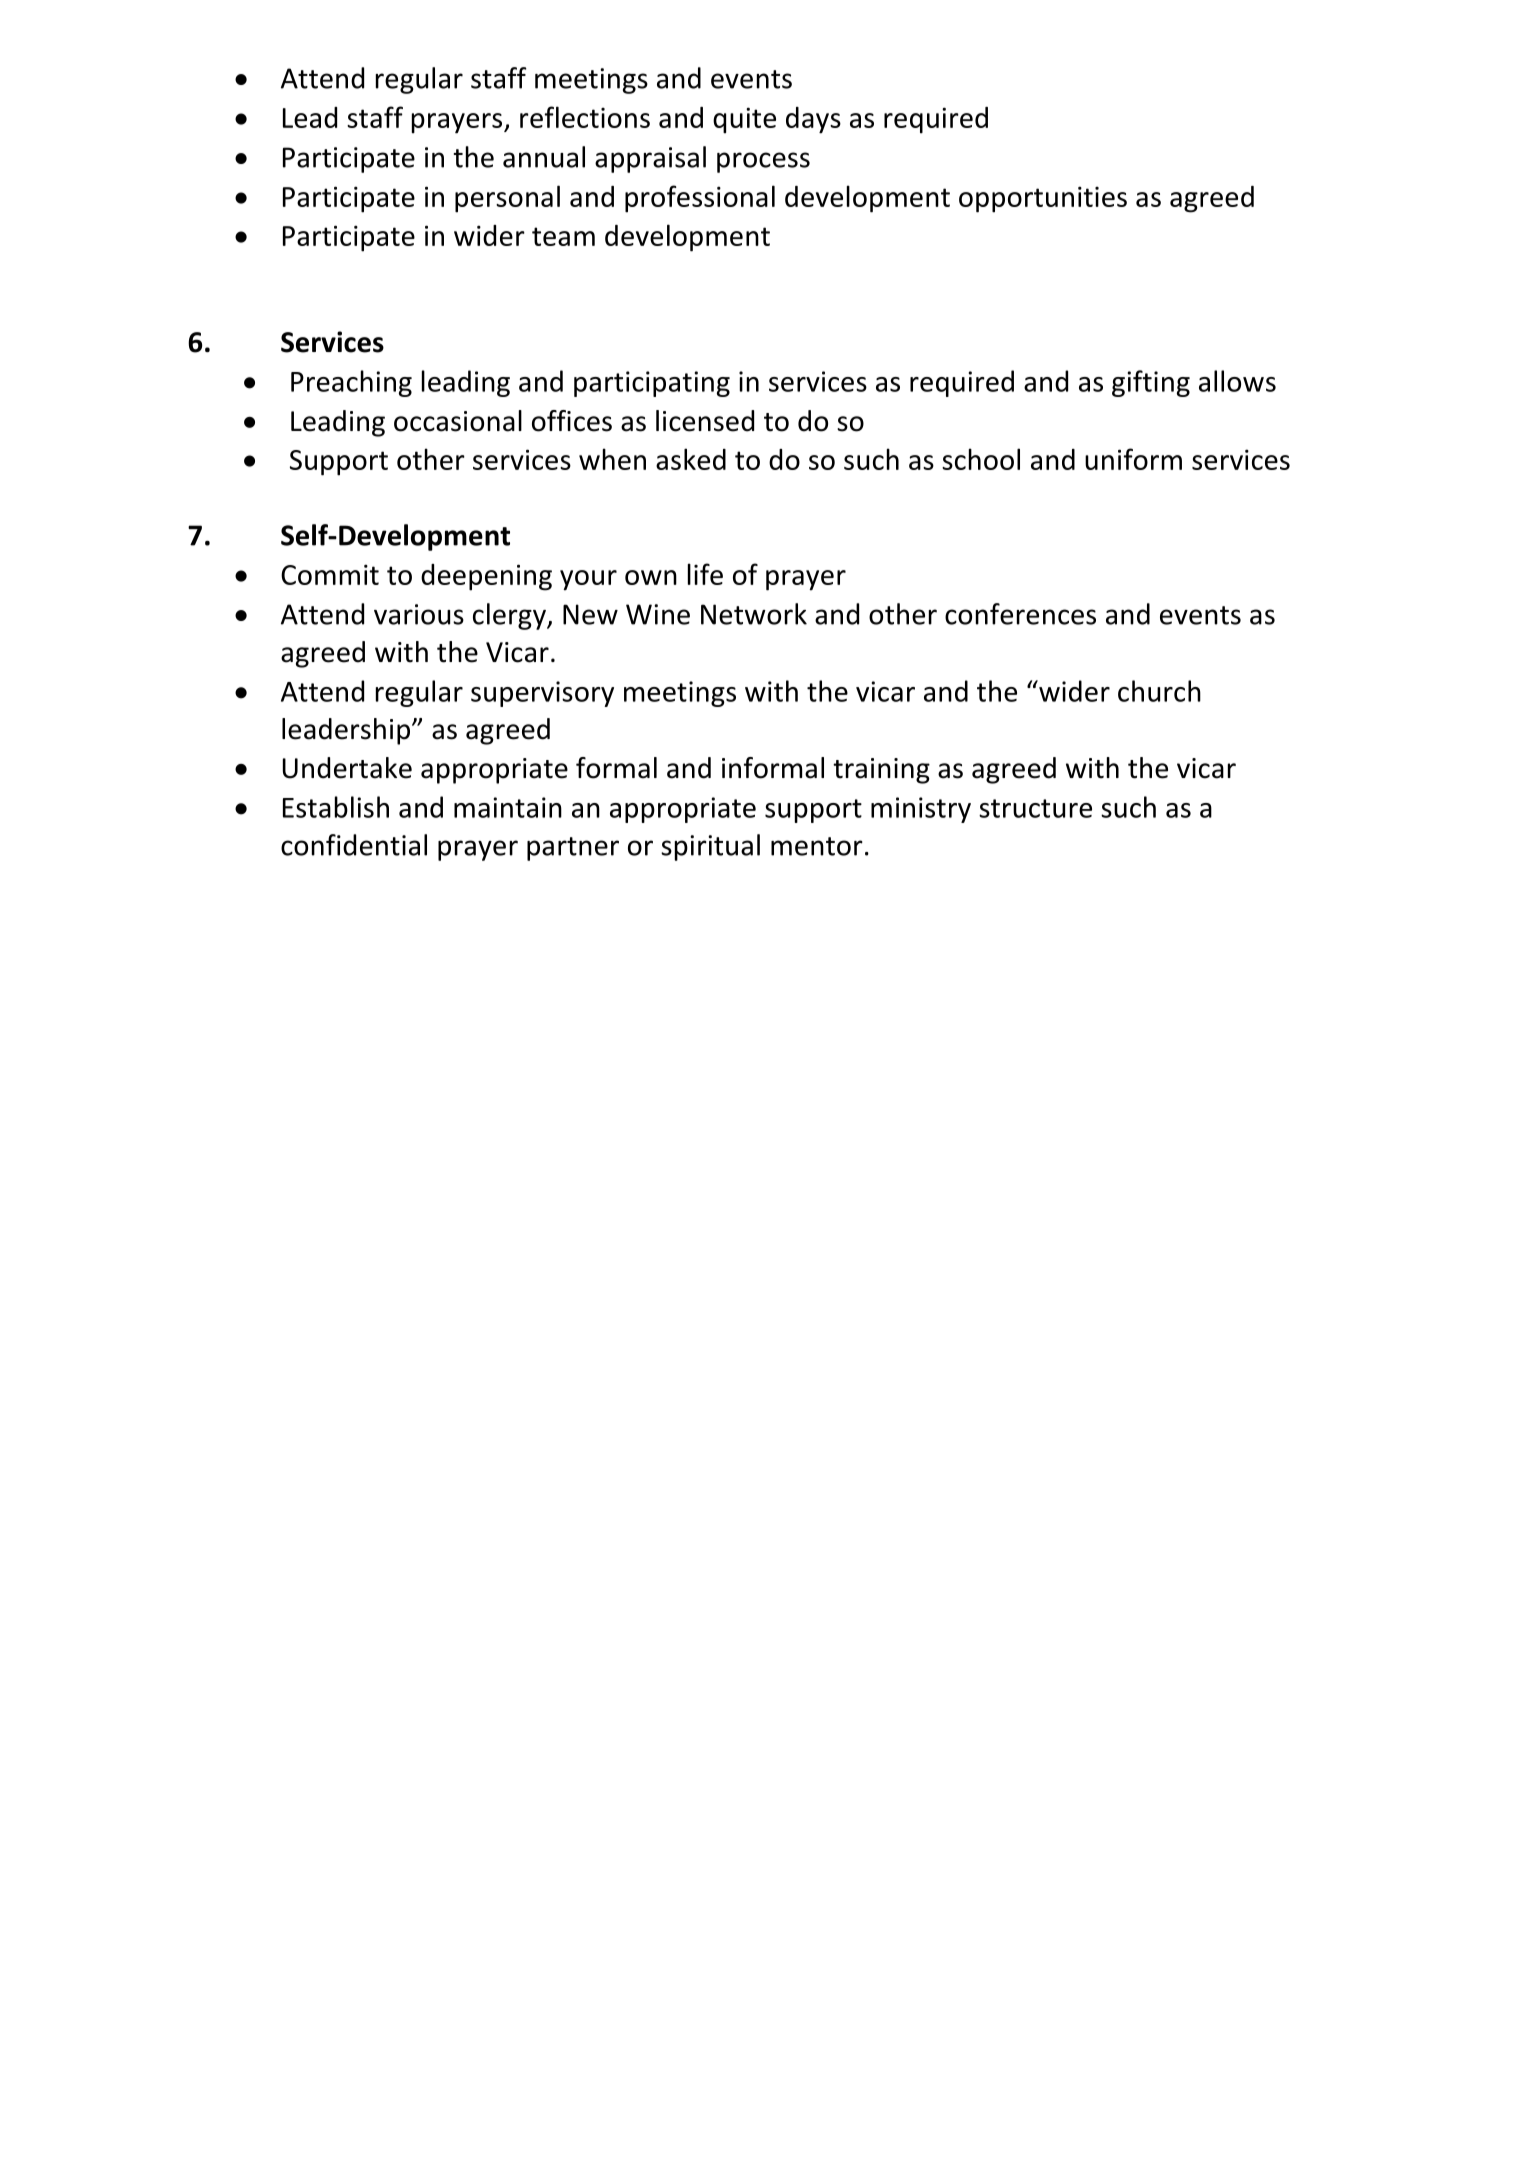 The image size is (1531, 2166). Describe the element at coordinates (1035, 808) in the screenshot. I see `structure` at that location.
